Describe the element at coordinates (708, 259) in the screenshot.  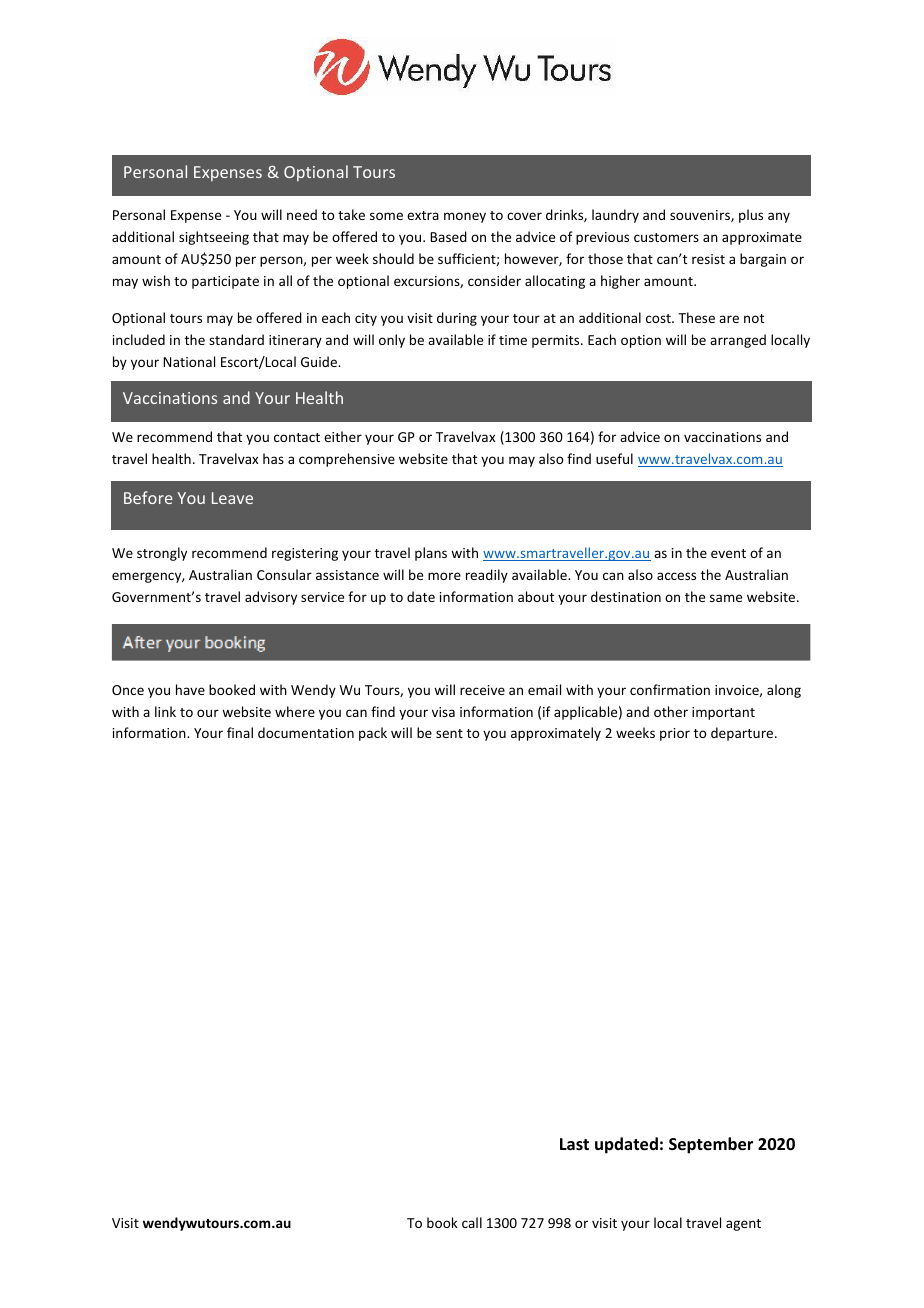
I see `resist` at that location.
